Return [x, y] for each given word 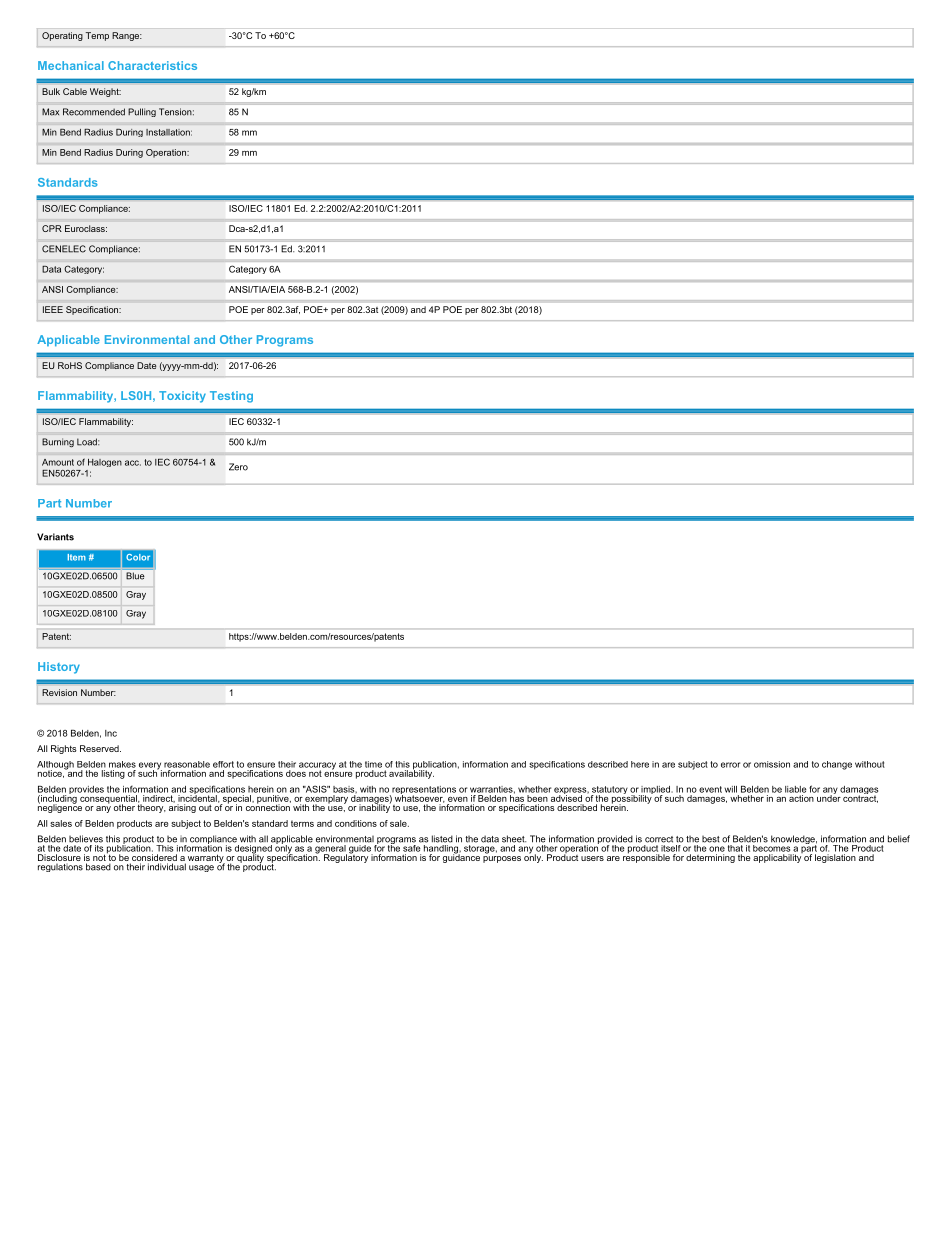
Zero [238, 467]
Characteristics [152, 65]
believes [86, 839]
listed [442, 839]
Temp [97, 36]
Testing [231, 397]
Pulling [142, 112]
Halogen [105, 463]
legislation [835, 858]
